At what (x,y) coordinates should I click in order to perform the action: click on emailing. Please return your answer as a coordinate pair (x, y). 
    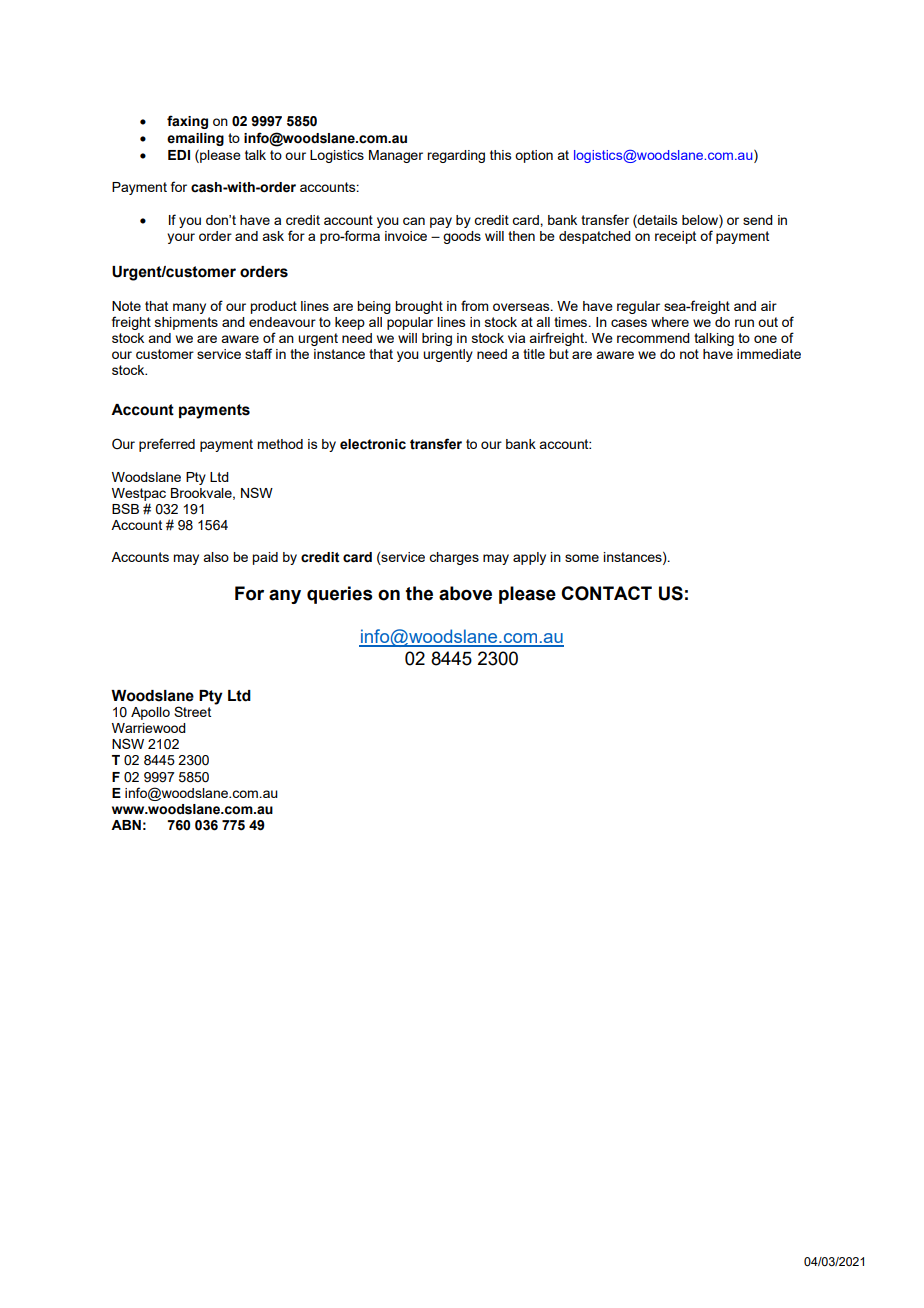
    Looking at the image, I should click on (195, 139).
